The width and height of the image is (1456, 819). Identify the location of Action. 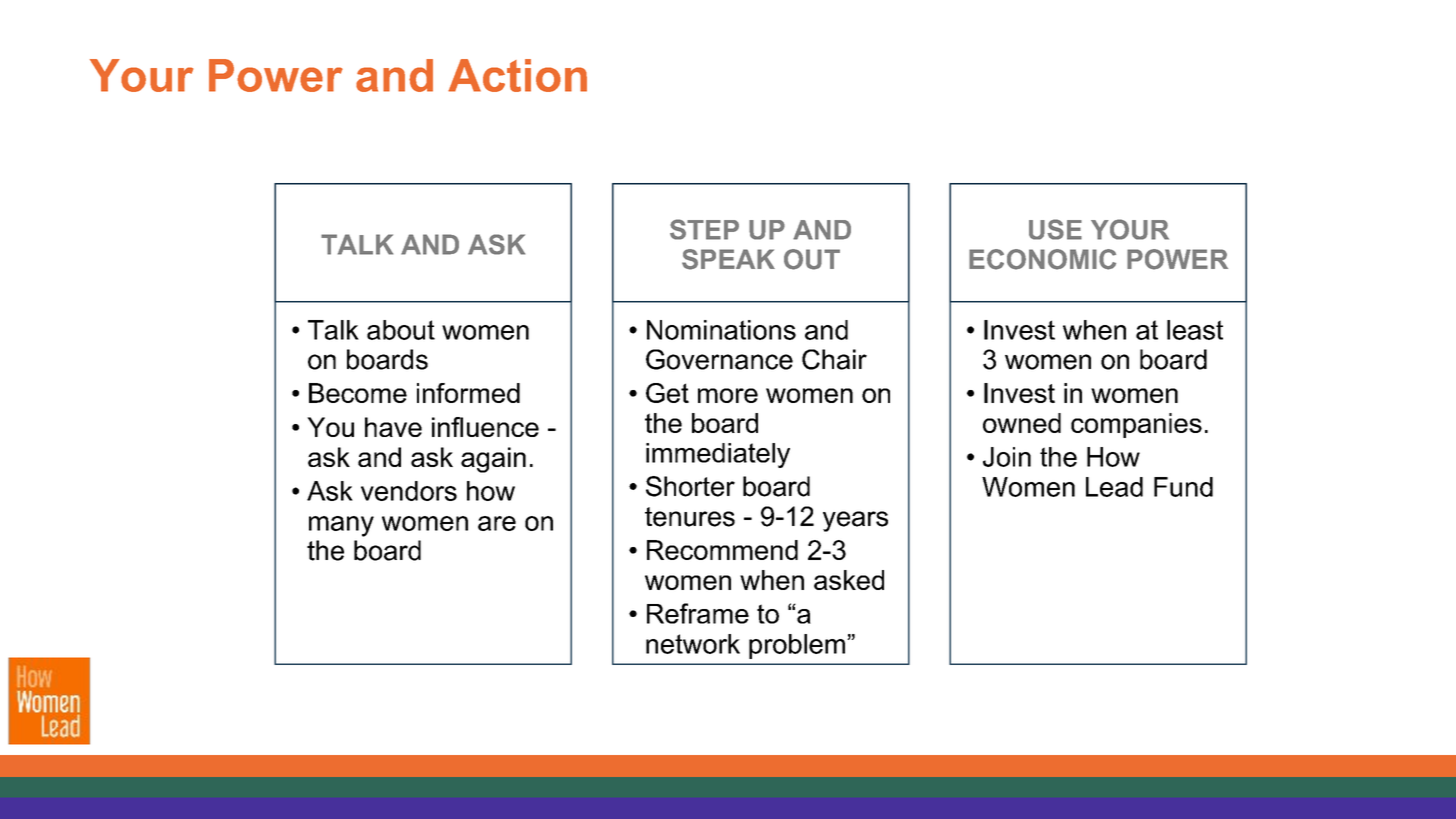
(517, 75).
